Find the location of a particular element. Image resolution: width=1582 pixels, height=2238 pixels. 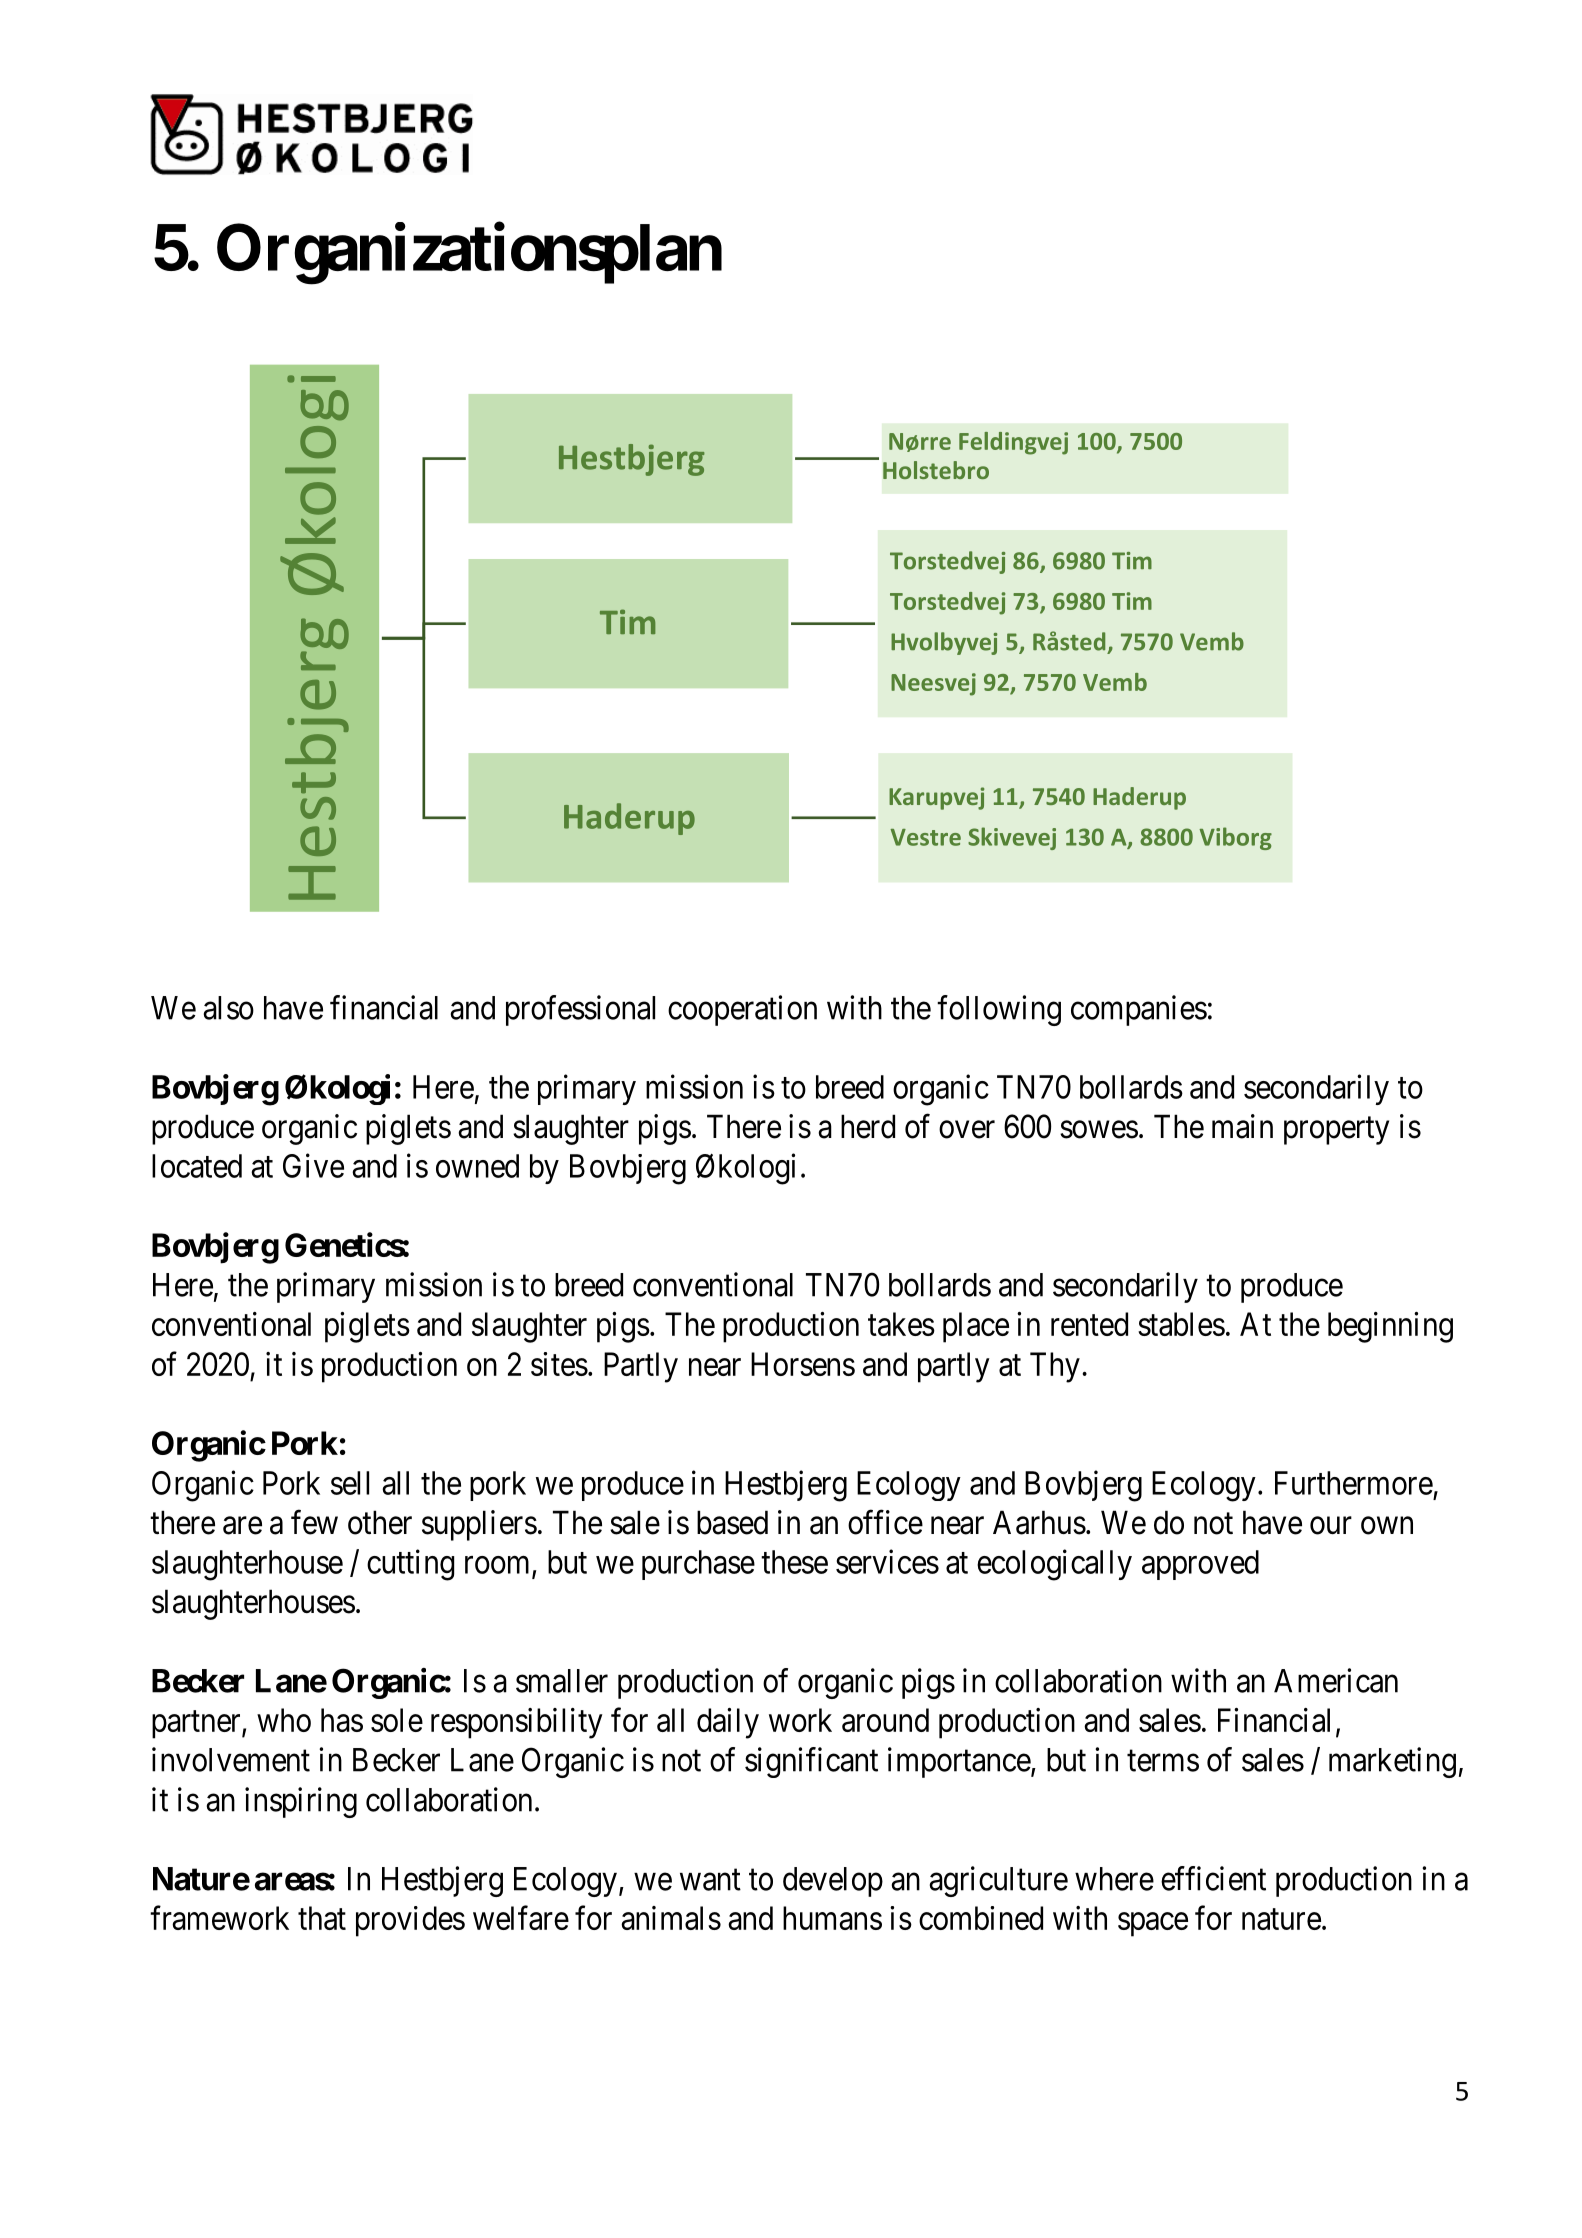

approved is located at coordinates (1200, 1565).
